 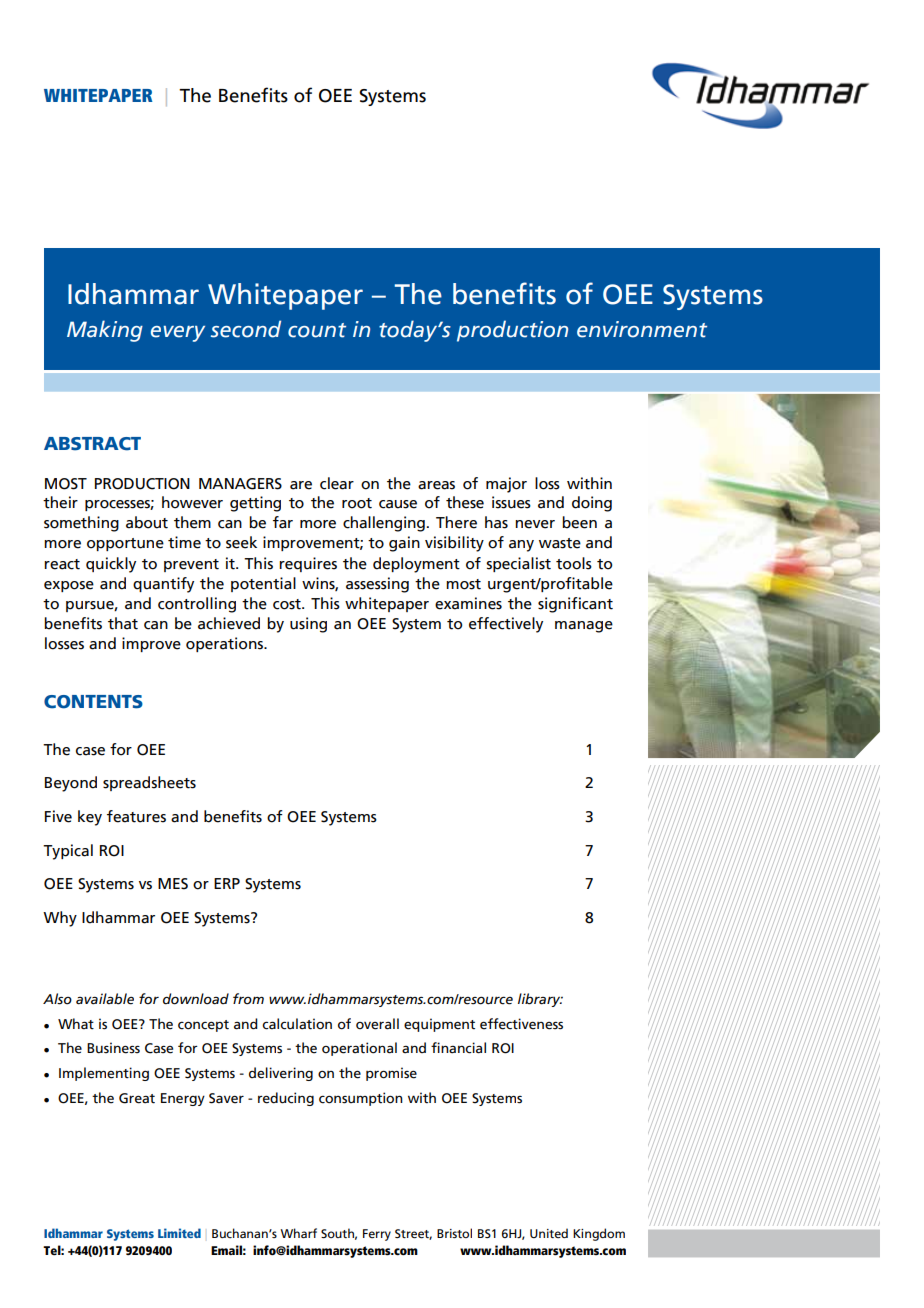 I want to click on effectively, so click(x=506, y=625).
